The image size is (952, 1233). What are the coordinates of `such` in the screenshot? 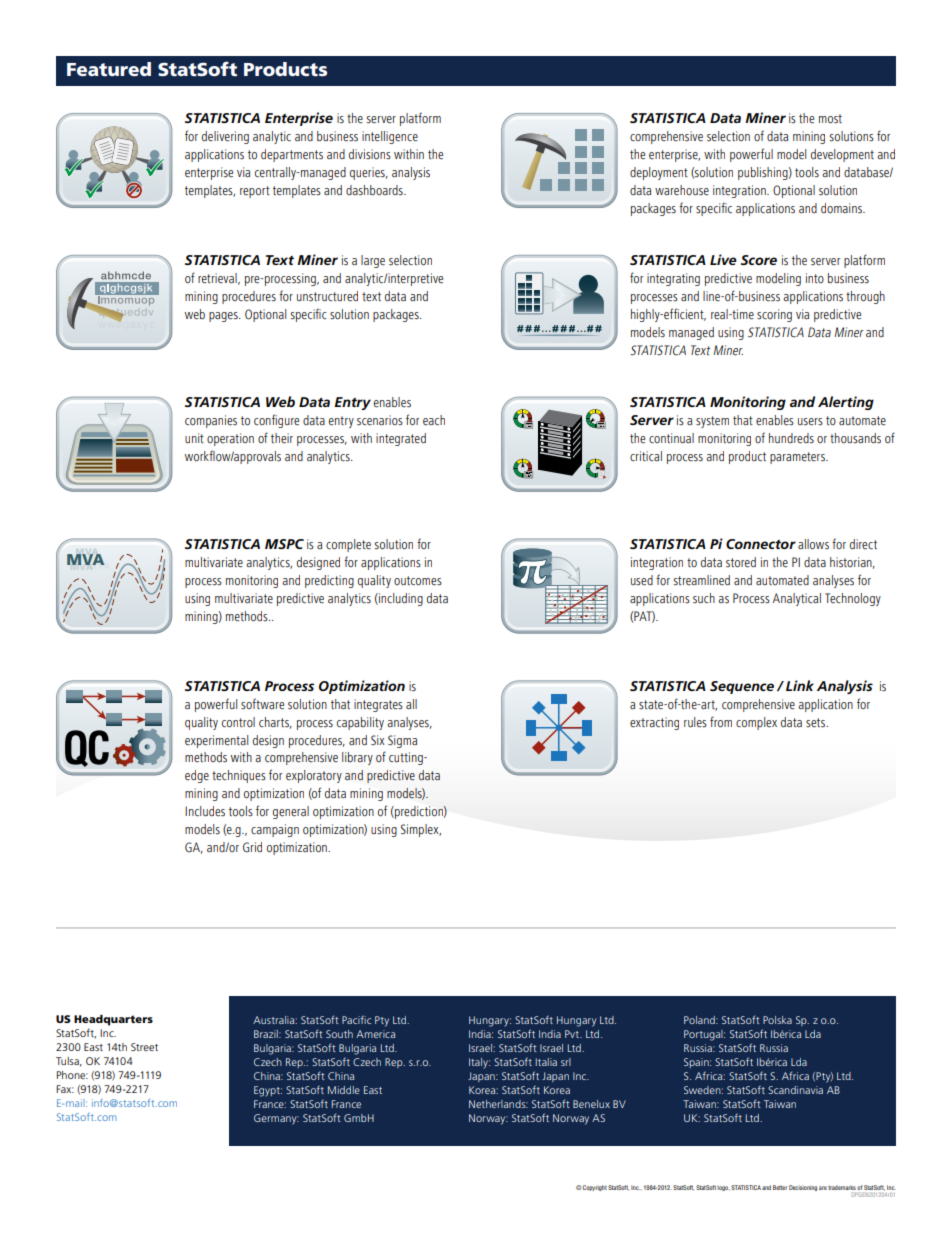 It's located at (704, 598).
